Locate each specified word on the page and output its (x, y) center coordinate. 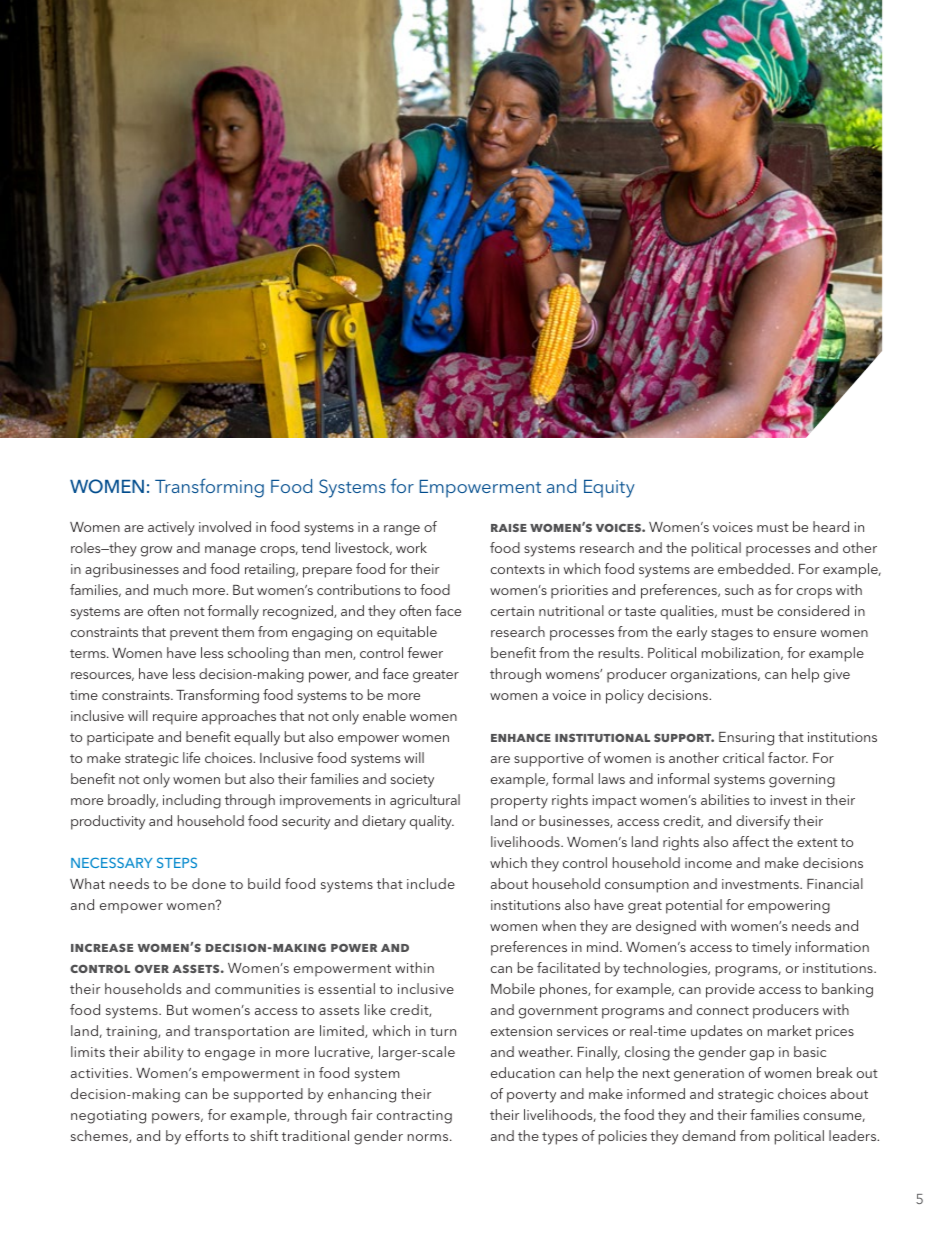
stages (732, 634)
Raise (509, 528)
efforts (207, 1135)
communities (257, 989)
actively (171, 528)
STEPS (177, 862)
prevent (194, 634)
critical (743, 757)
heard (831, 526)
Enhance (521, 737)
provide (730, 990)
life (191, 757)
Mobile (513, 988)
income (708, 863)
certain (512, 611)
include (431, 883)
